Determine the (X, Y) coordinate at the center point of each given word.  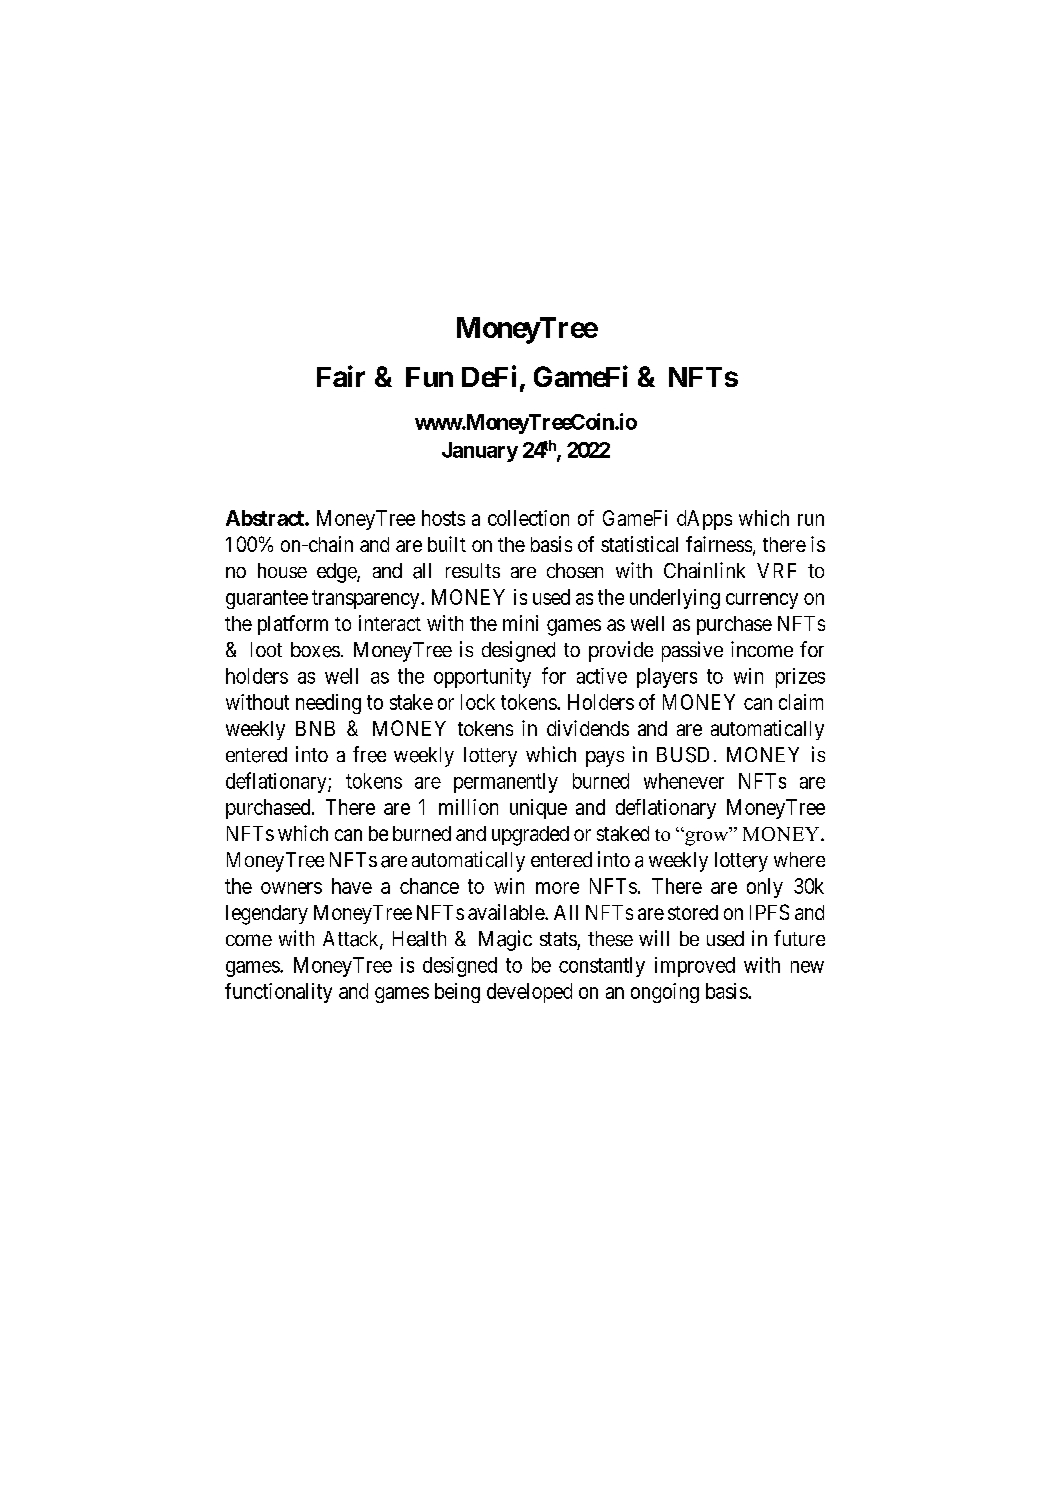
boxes (315, 650)
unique (538, 809)
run (811, 520)
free (369, 754)
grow (707, 838)
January (480, 452)
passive (692, 651)
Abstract (266, 518)
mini (520, 623)
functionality (278, 993)
